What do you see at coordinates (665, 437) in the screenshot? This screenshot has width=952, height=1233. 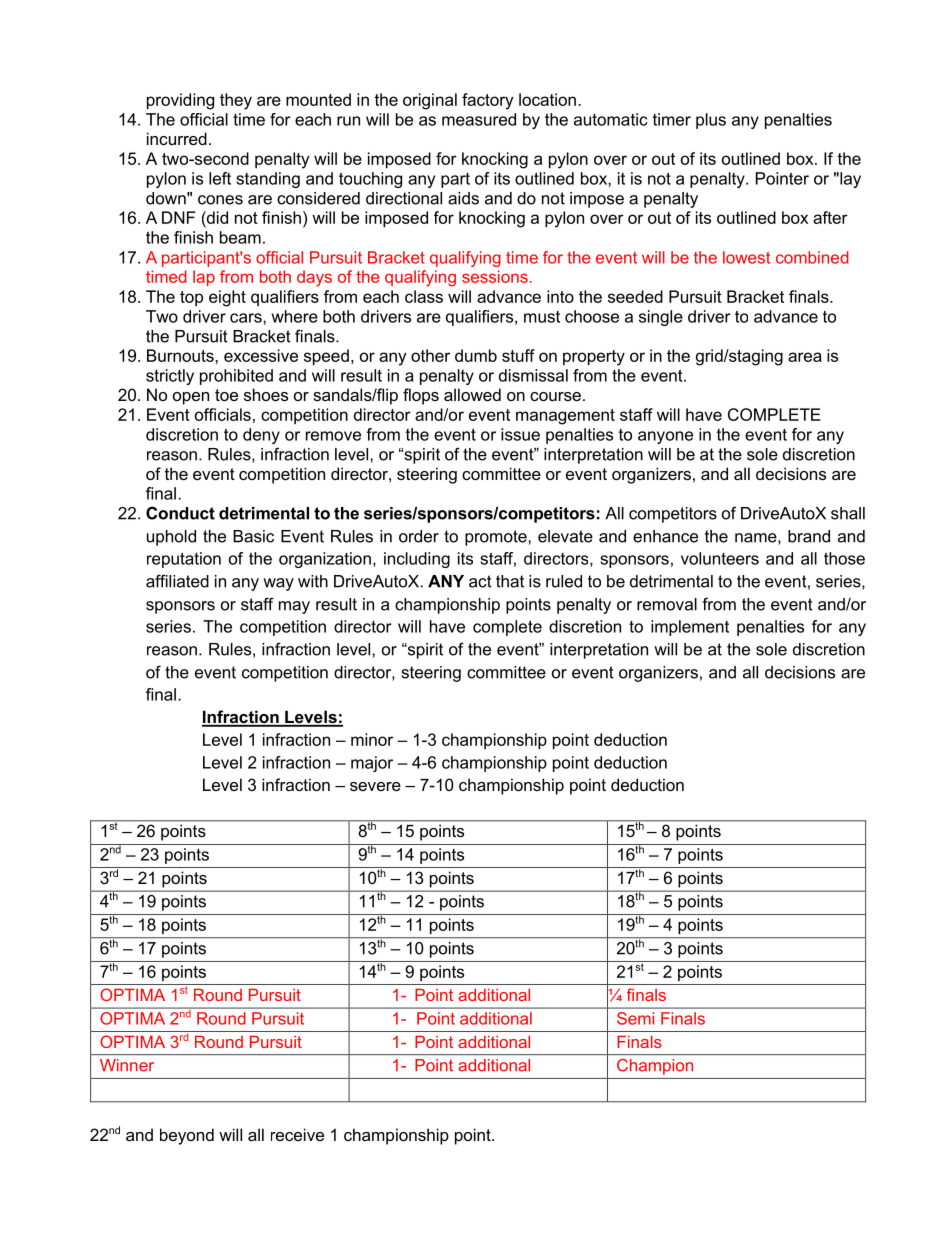 I see `anyone` at bounding box center [665, 437].
